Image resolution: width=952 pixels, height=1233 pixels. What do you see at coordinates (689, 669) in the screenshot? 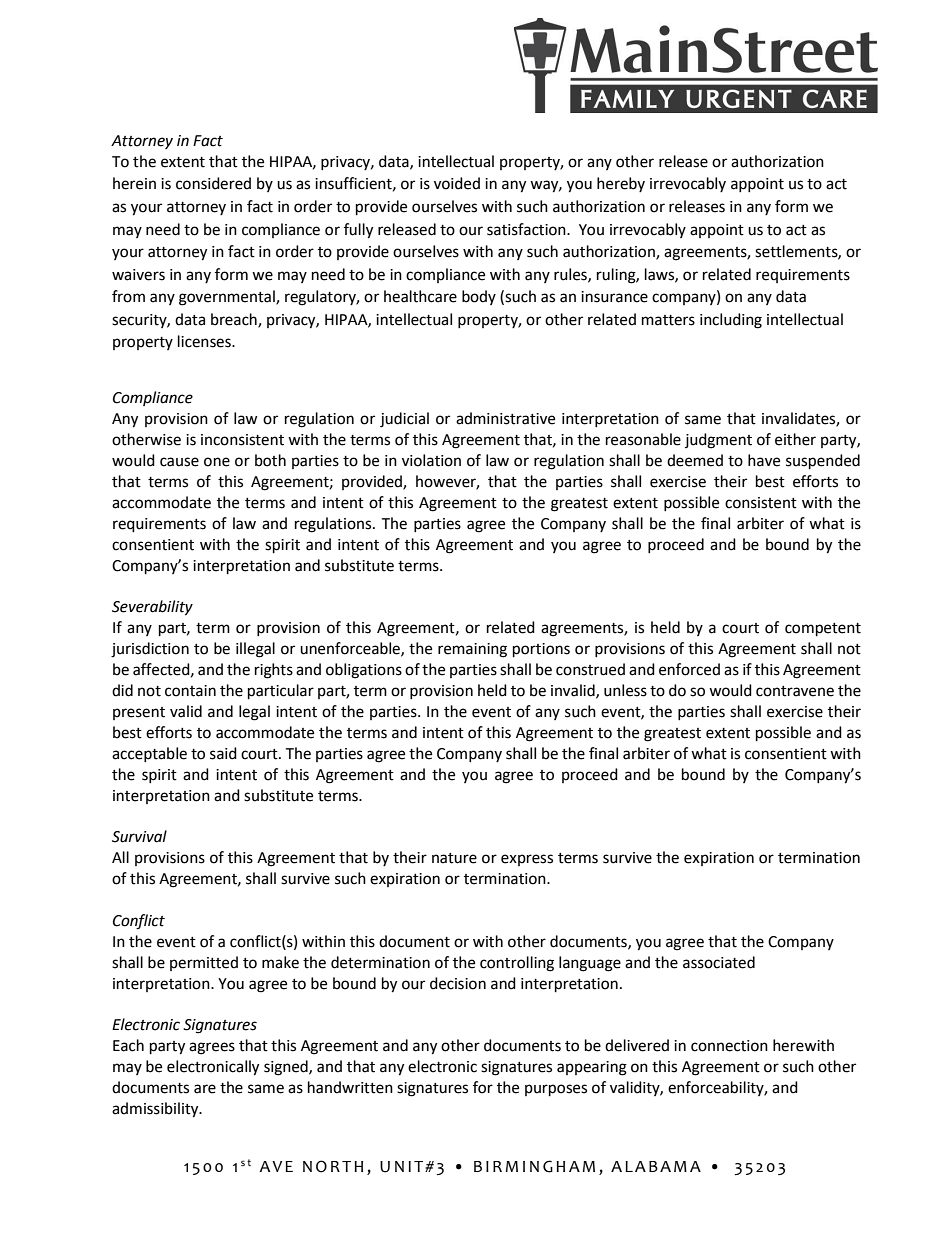
I see `enforced` at bounding box center [689, 669].
